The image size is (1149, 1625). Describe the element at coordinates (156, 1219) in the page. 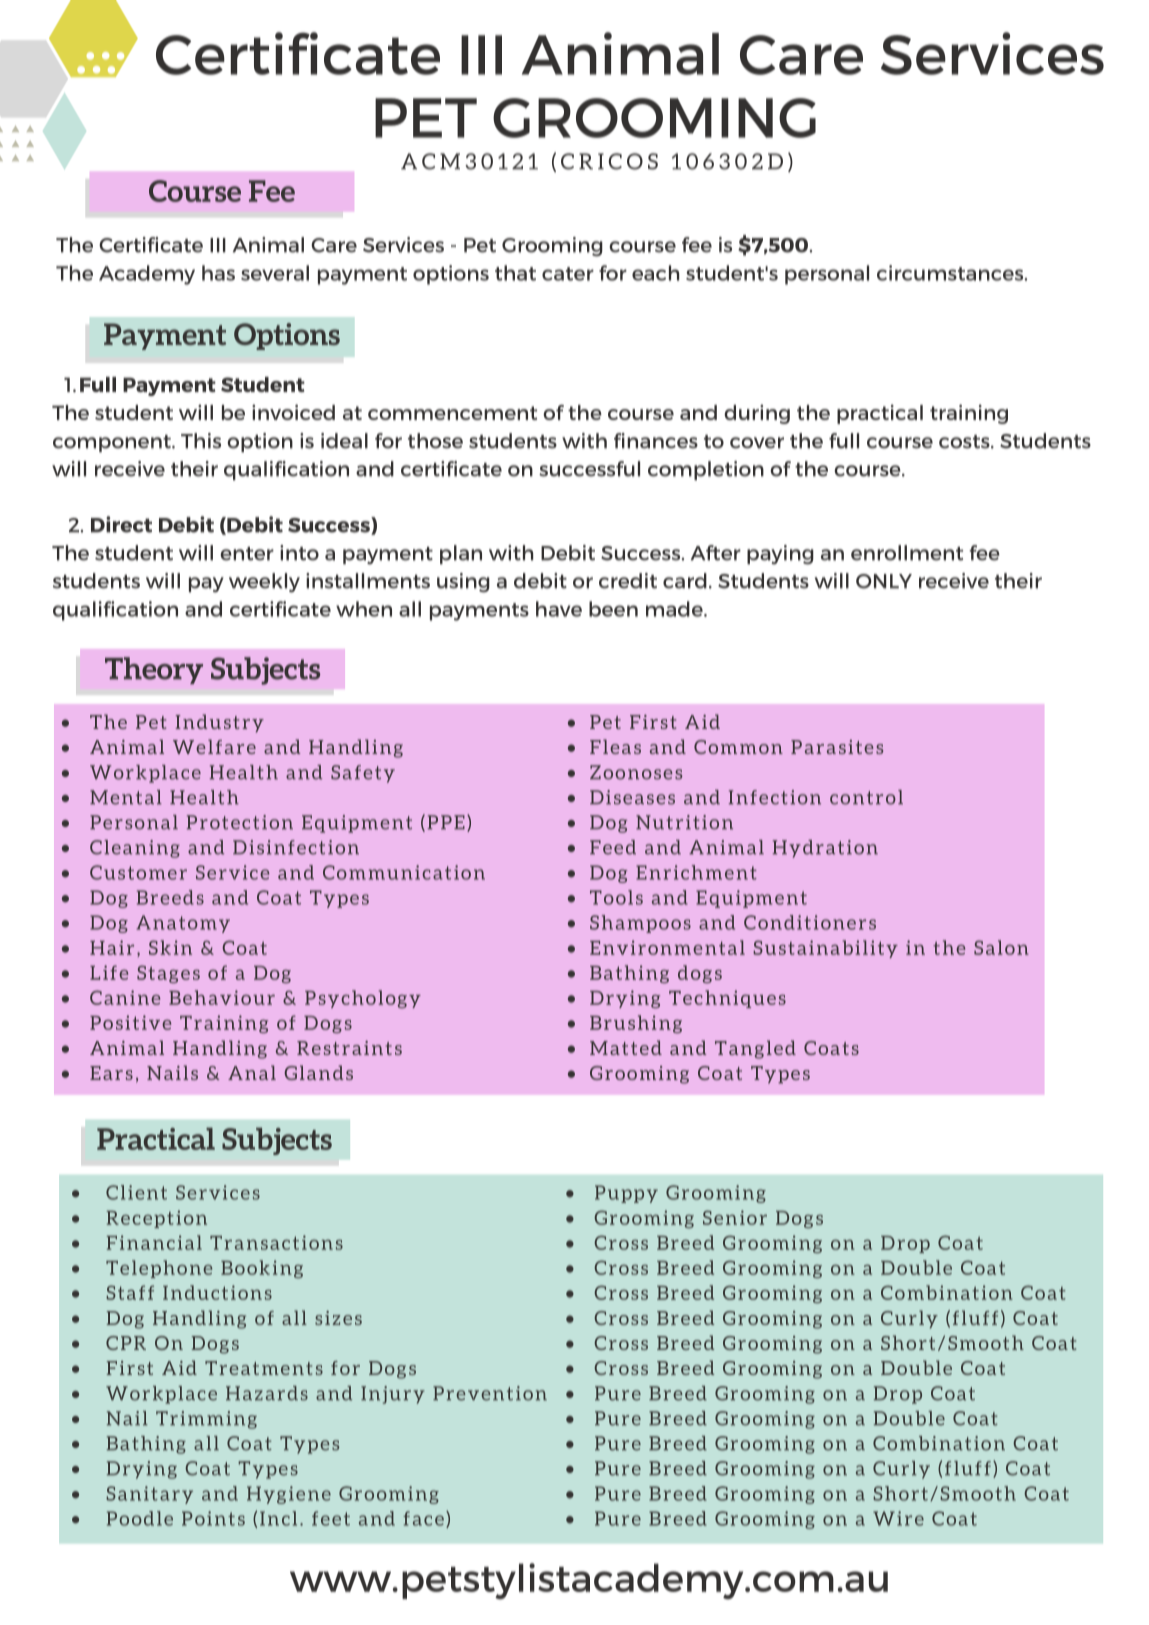

I see `Reception` at that location.
